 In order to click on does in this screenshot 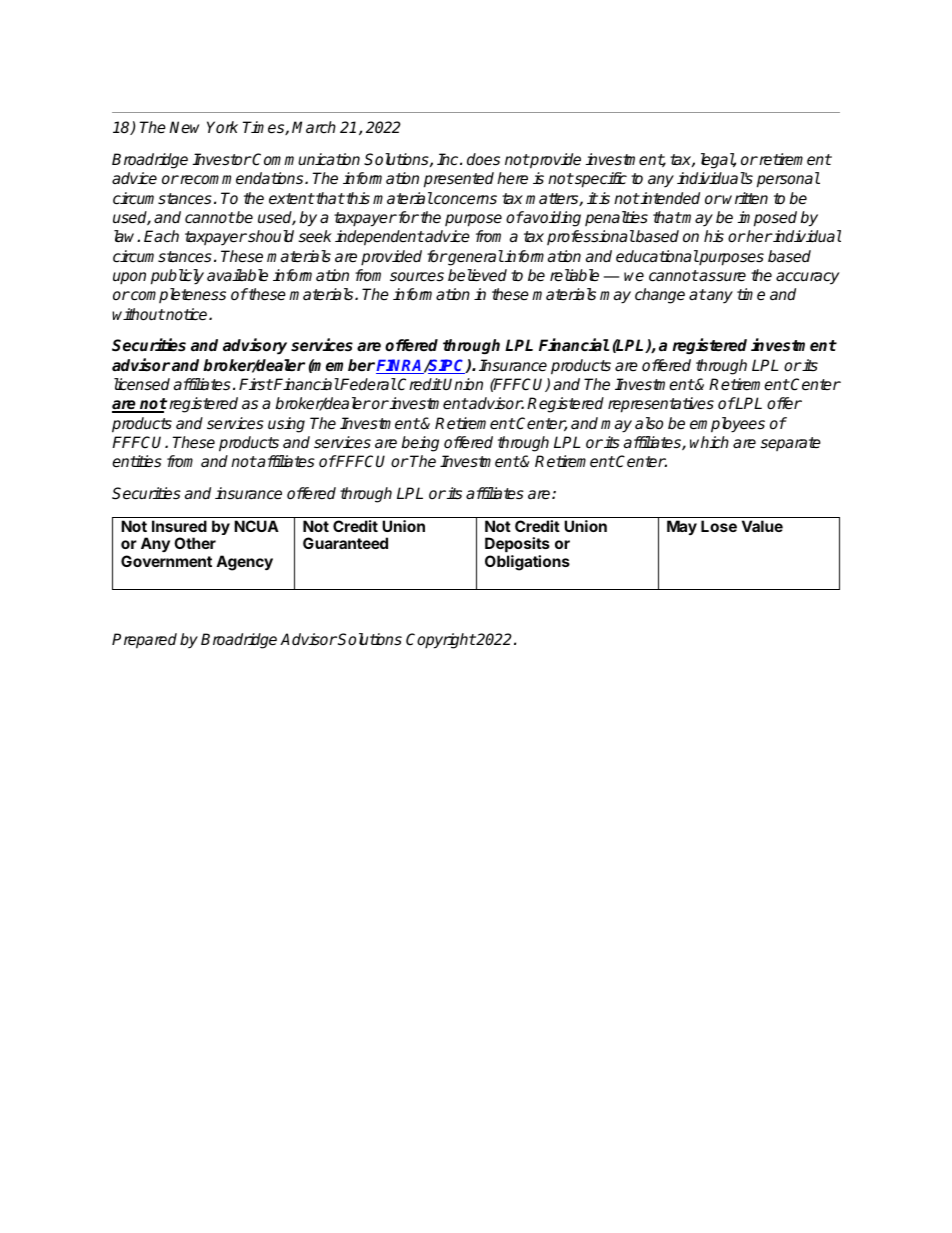, I will do `click(483, 159)`.
